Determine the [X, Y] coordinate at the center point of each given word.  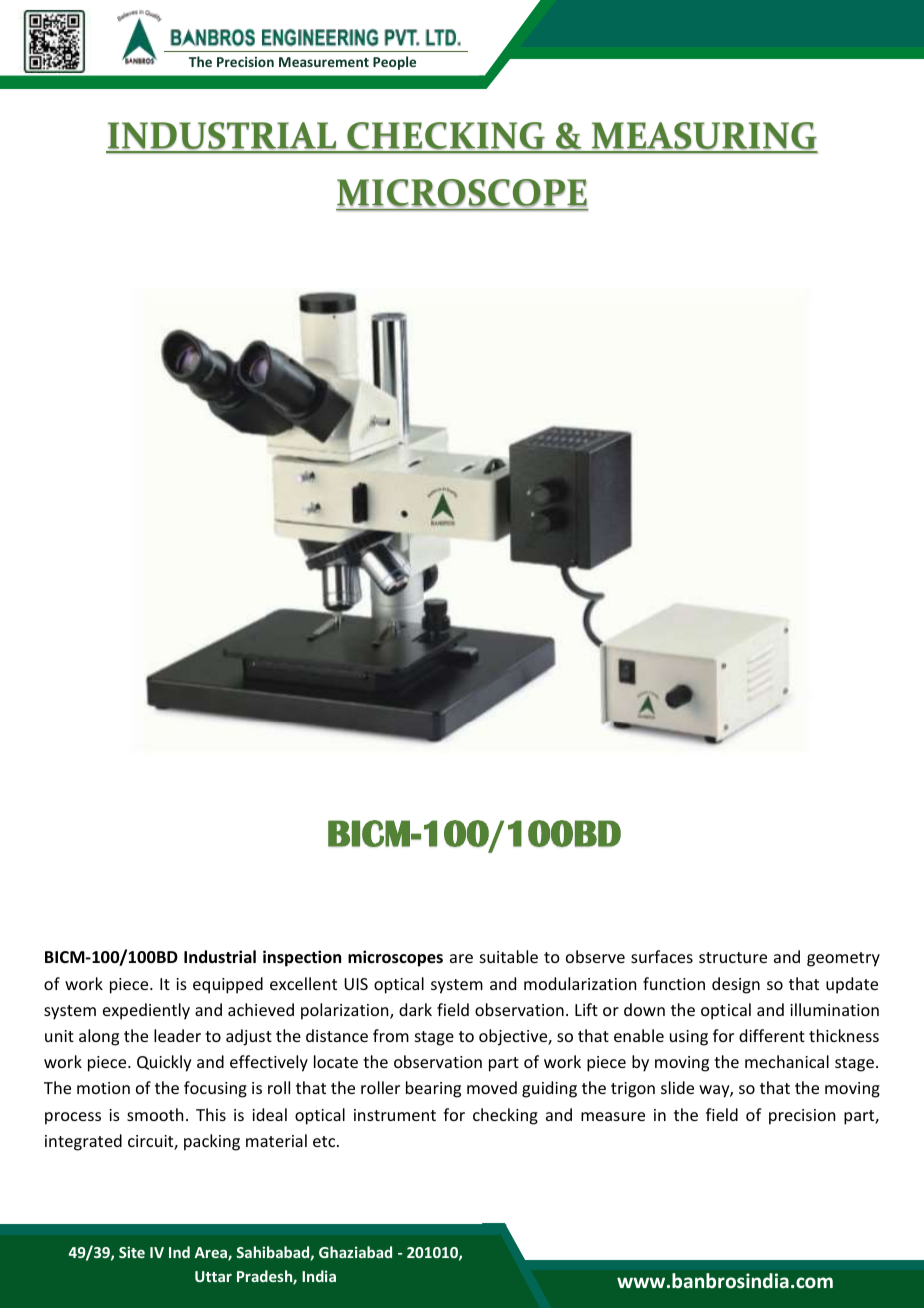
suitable [509, 956]
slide [677, 1087]
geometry [843, 959]
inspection [302, 958]
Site [132, 1252]
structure [733, 957]
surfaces [662, 956]
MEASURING [703, 137]
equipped [228, 985]
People [394, 63]
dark [415, 1009]
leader [177, 1035]
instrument [395, 1115]
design [736, 985]
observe [595, 956]
